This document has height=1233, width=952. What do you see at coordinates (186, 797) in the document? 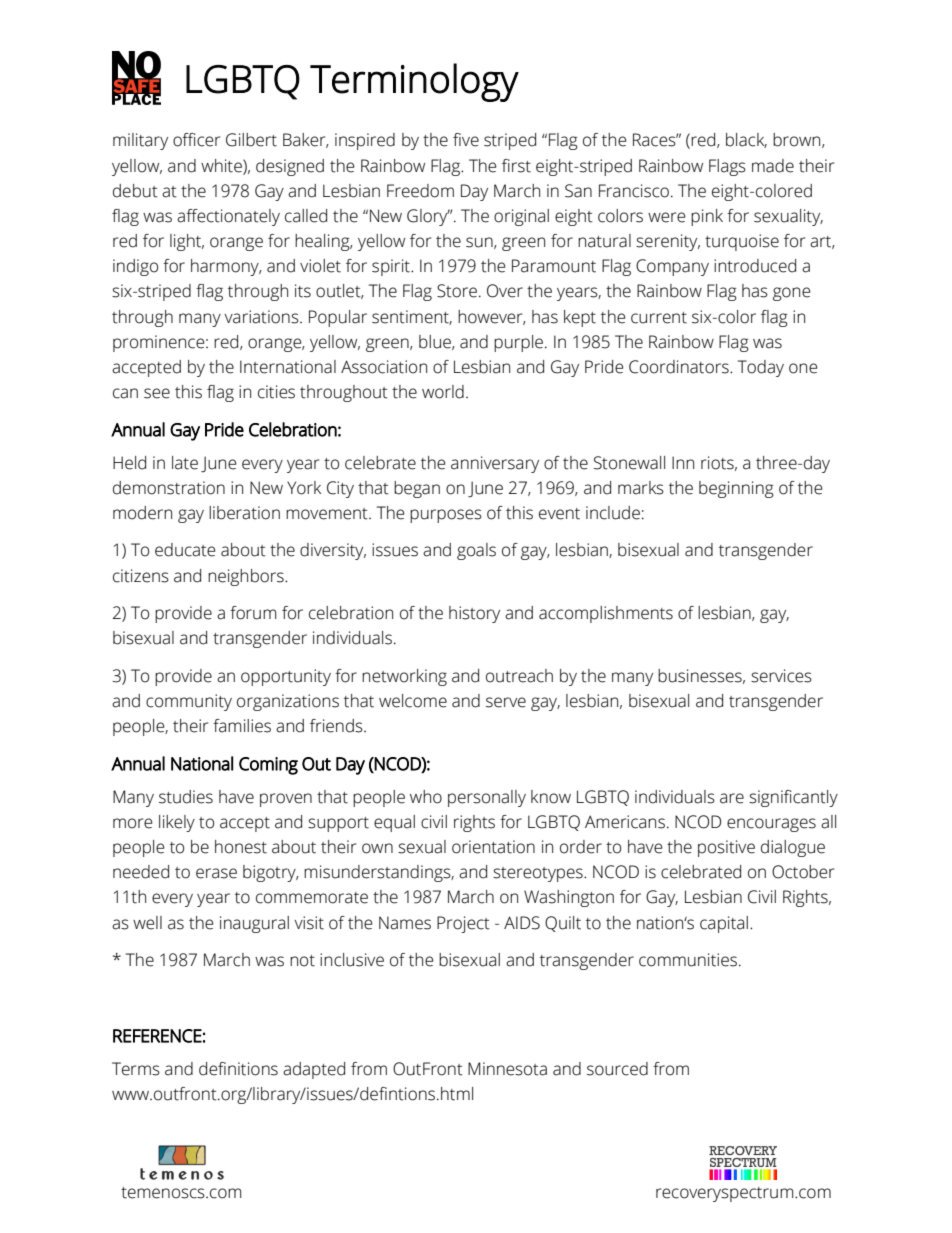
I see `studies` at bounding box center [186, 797].
